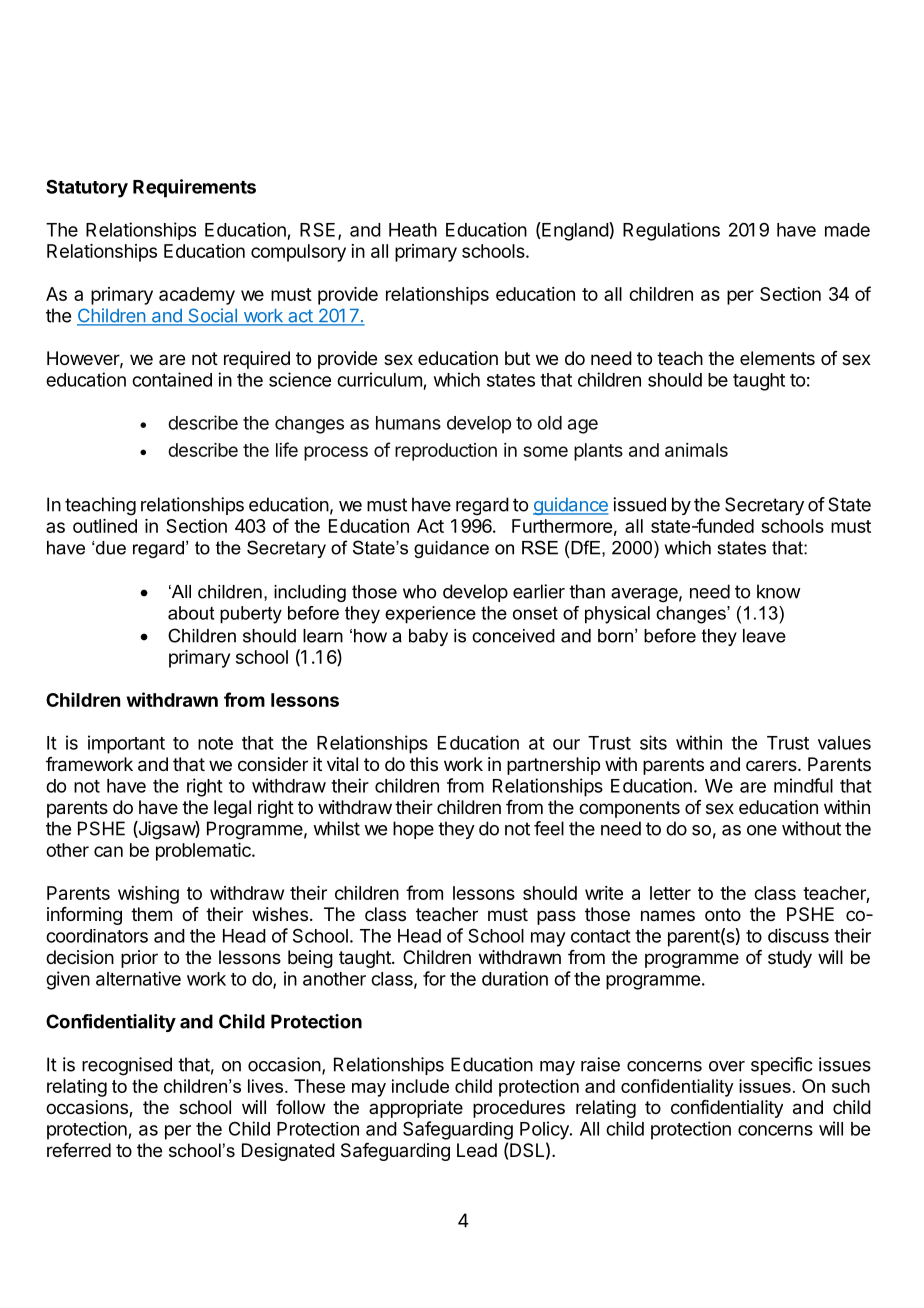  I want to click on Lead, so click(477, 1150).
